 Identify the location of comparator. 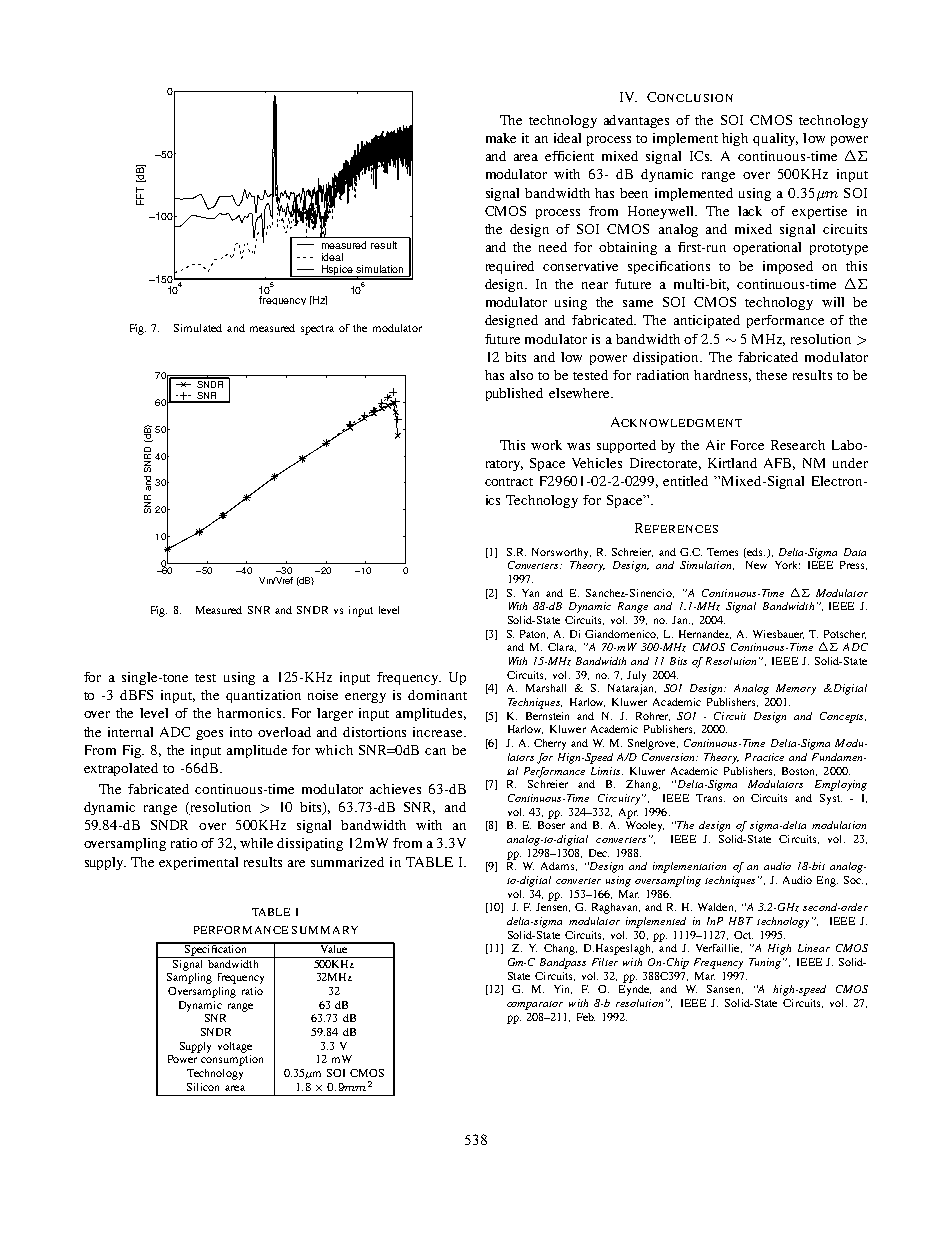
(535, 1005).
